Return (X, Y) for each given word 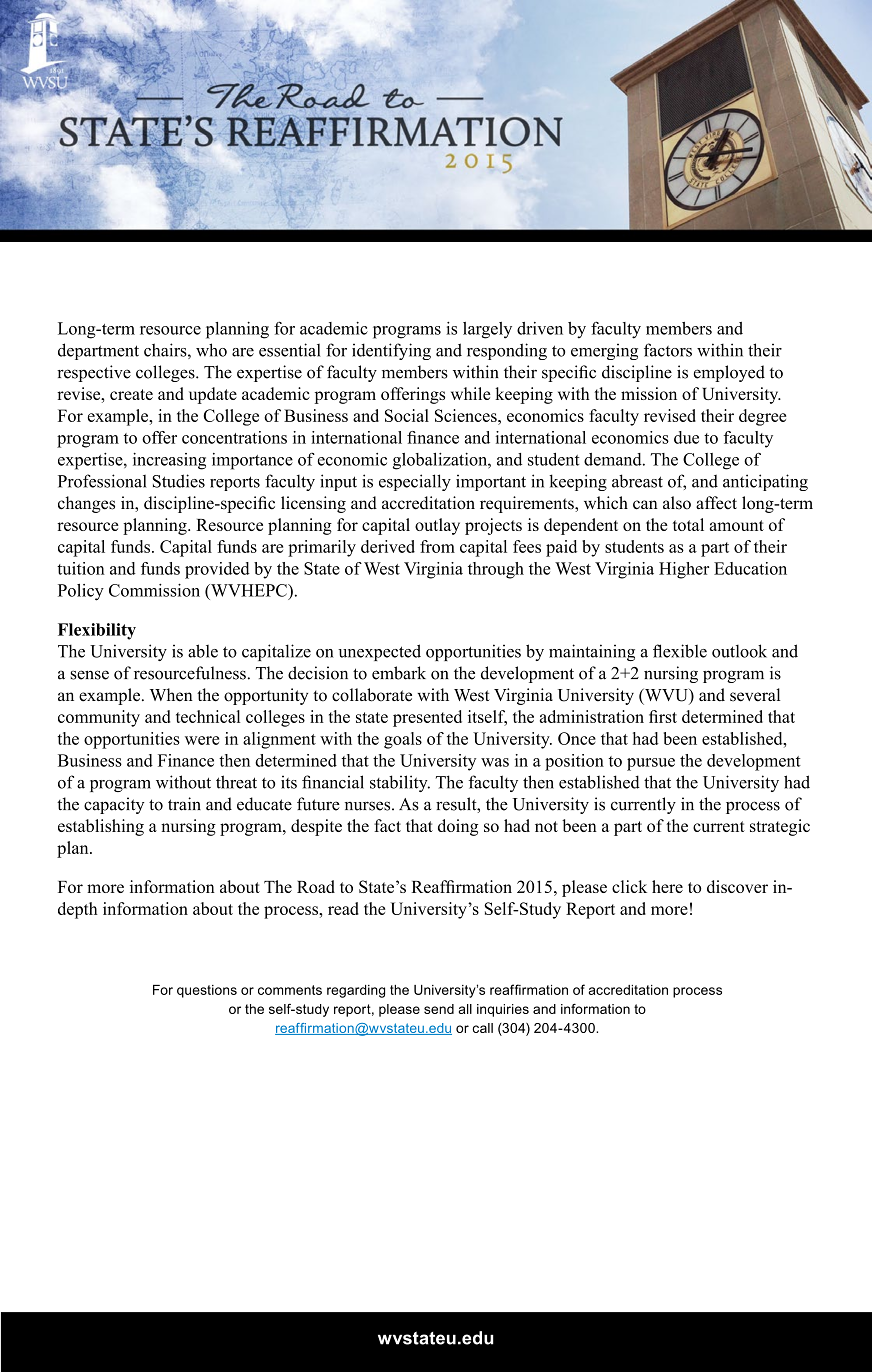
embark (399, 673)
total (688, 524)
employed (729, 373)
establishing (101, 827)
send (439, 1009)
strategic (780, 827)
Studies (178, 481)
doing (458, 827)
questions (207, 991)
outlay (437, 526)
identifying (391, 351)
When (171, 695)
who (211, 350)
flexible (680, 651)
